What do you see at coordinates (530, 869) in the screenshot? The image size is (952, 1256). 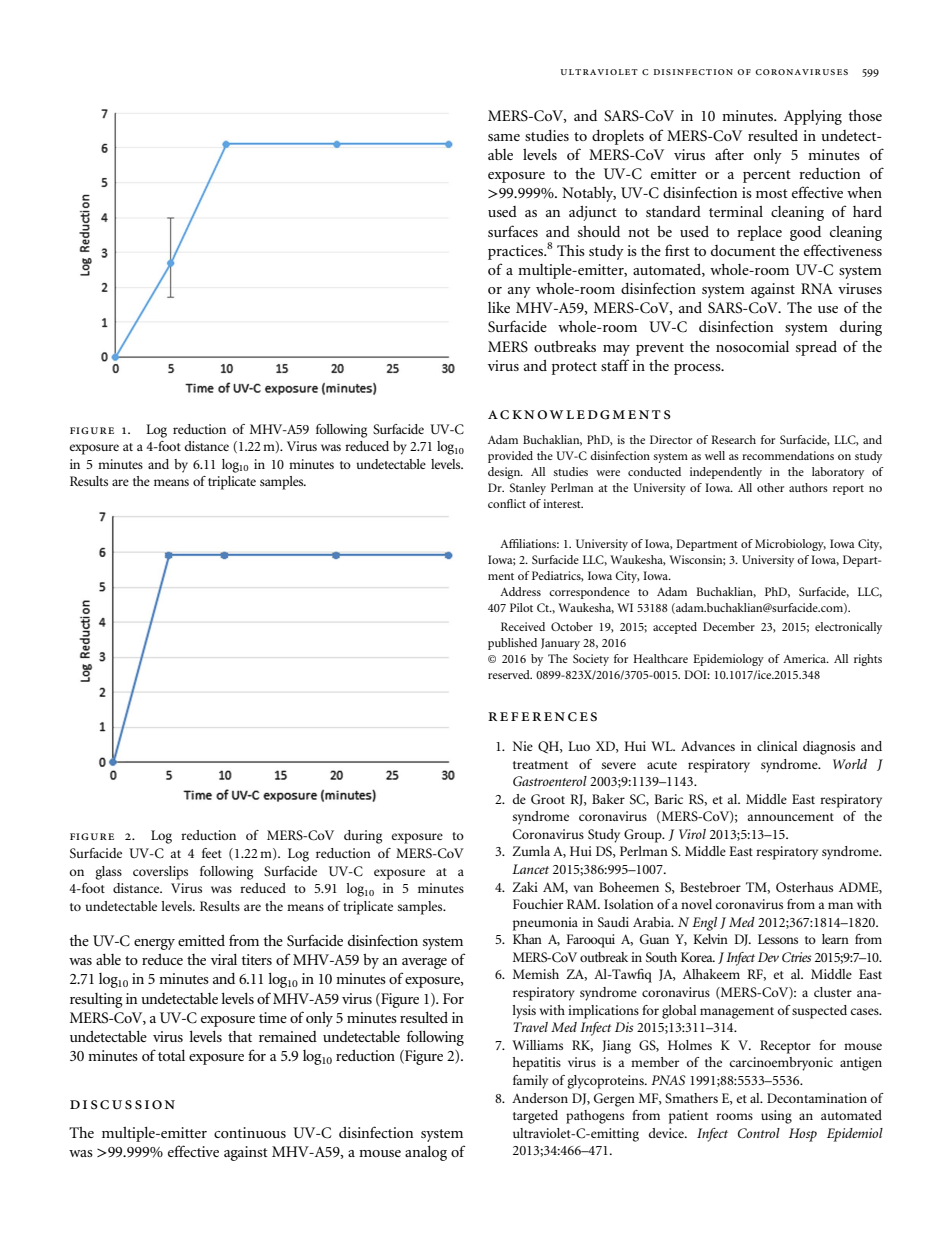 I see `Lancet` at bounding box center [530, 869].
